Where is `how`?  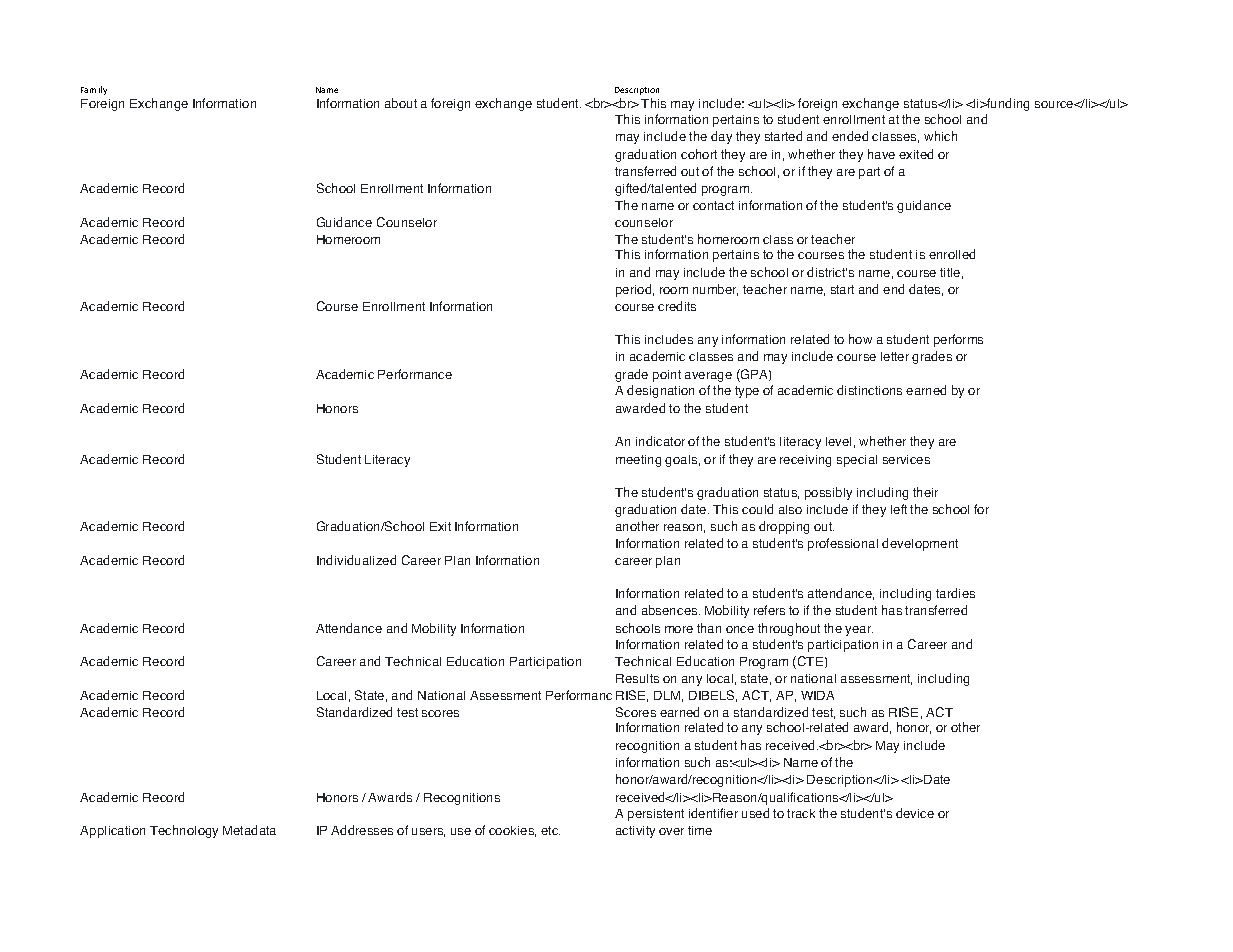 how is located at coordinates (860, 339).
